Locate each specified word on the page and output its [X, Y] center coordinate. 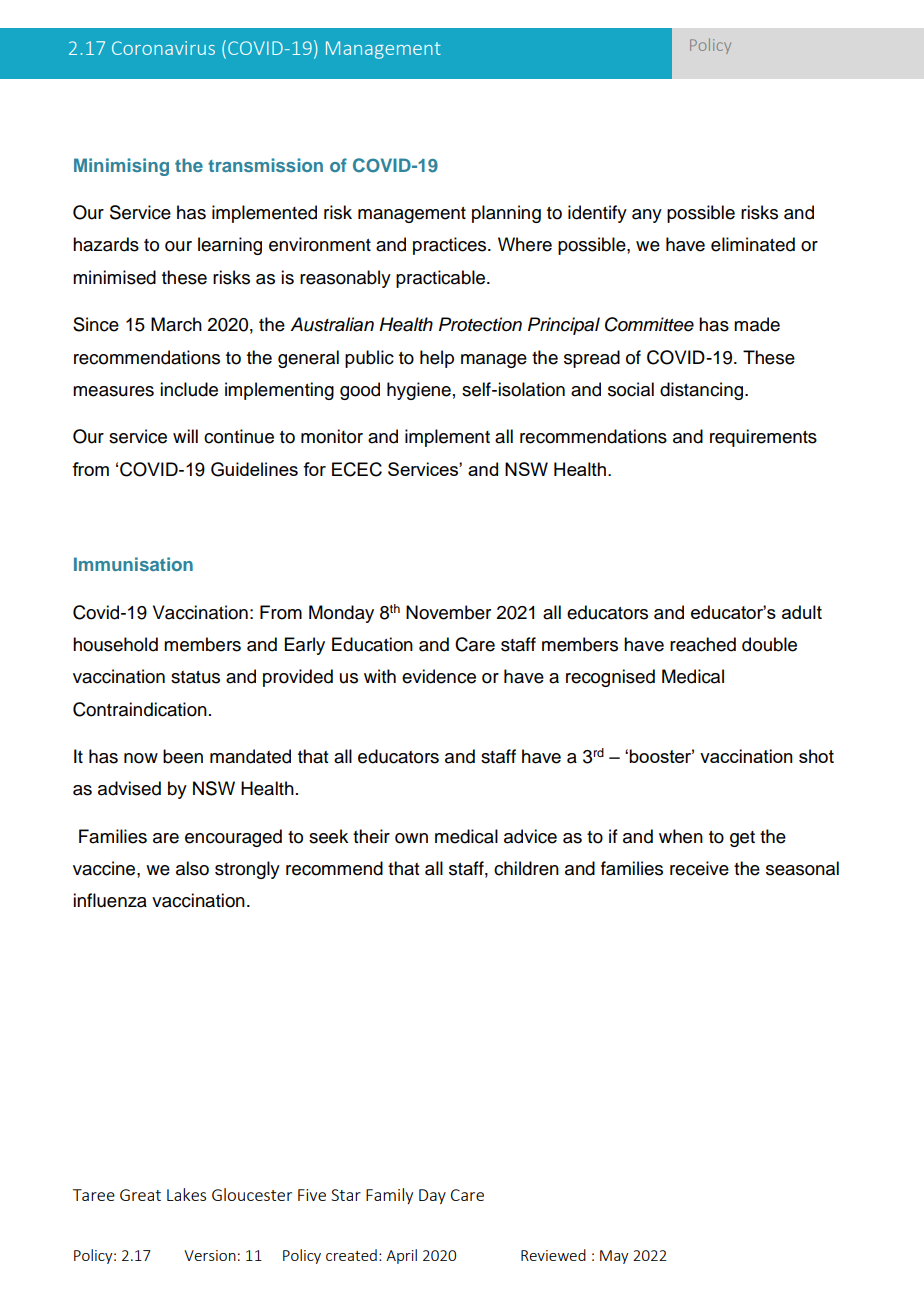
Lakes [186, 1194]
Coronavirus [163, 48]
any [647, 216]
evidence [439, 676]
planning [506, 214]
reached [703, 644]
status [195, 677]
